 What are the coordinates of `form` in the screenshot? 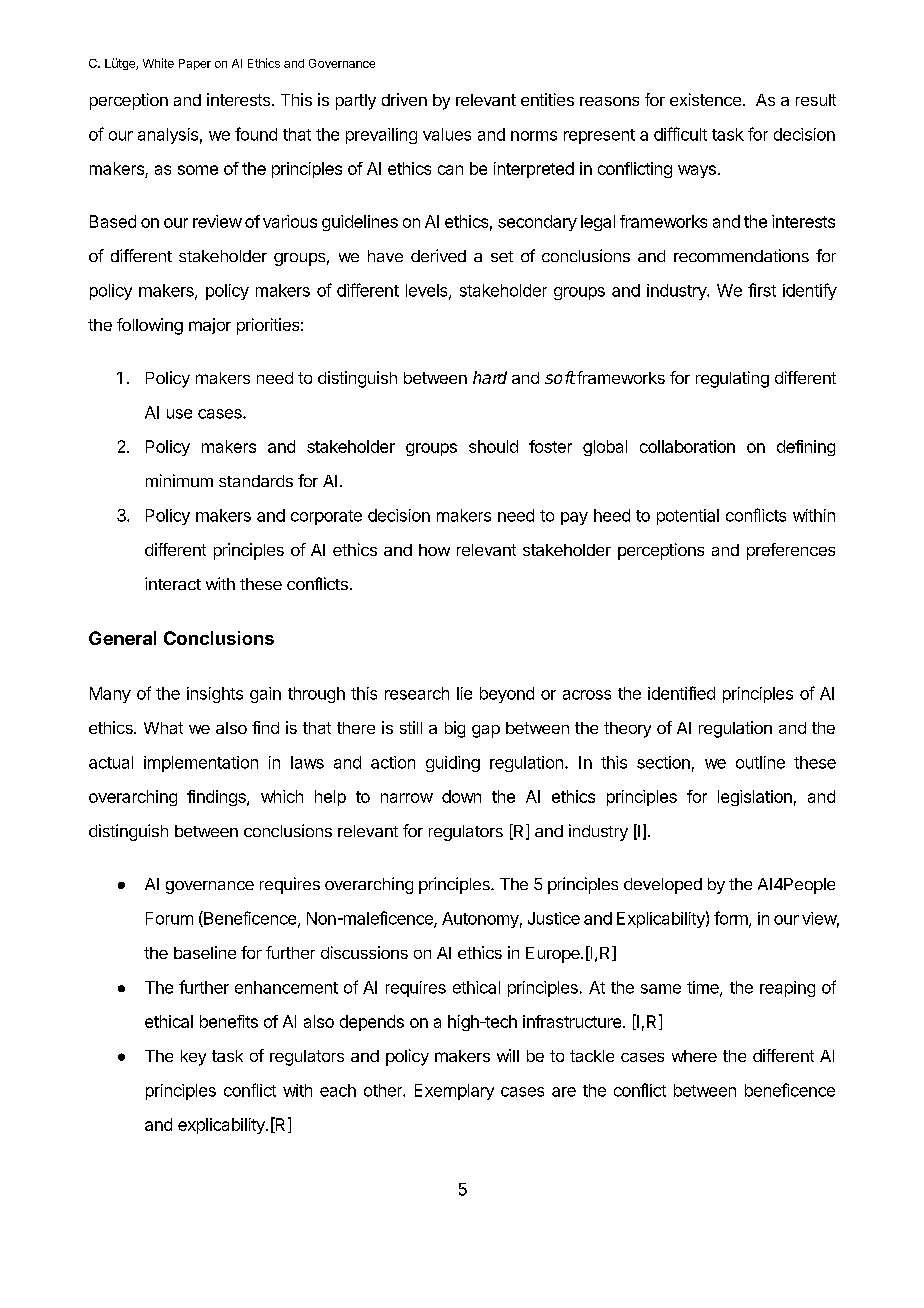 It's located at (732, 919).
